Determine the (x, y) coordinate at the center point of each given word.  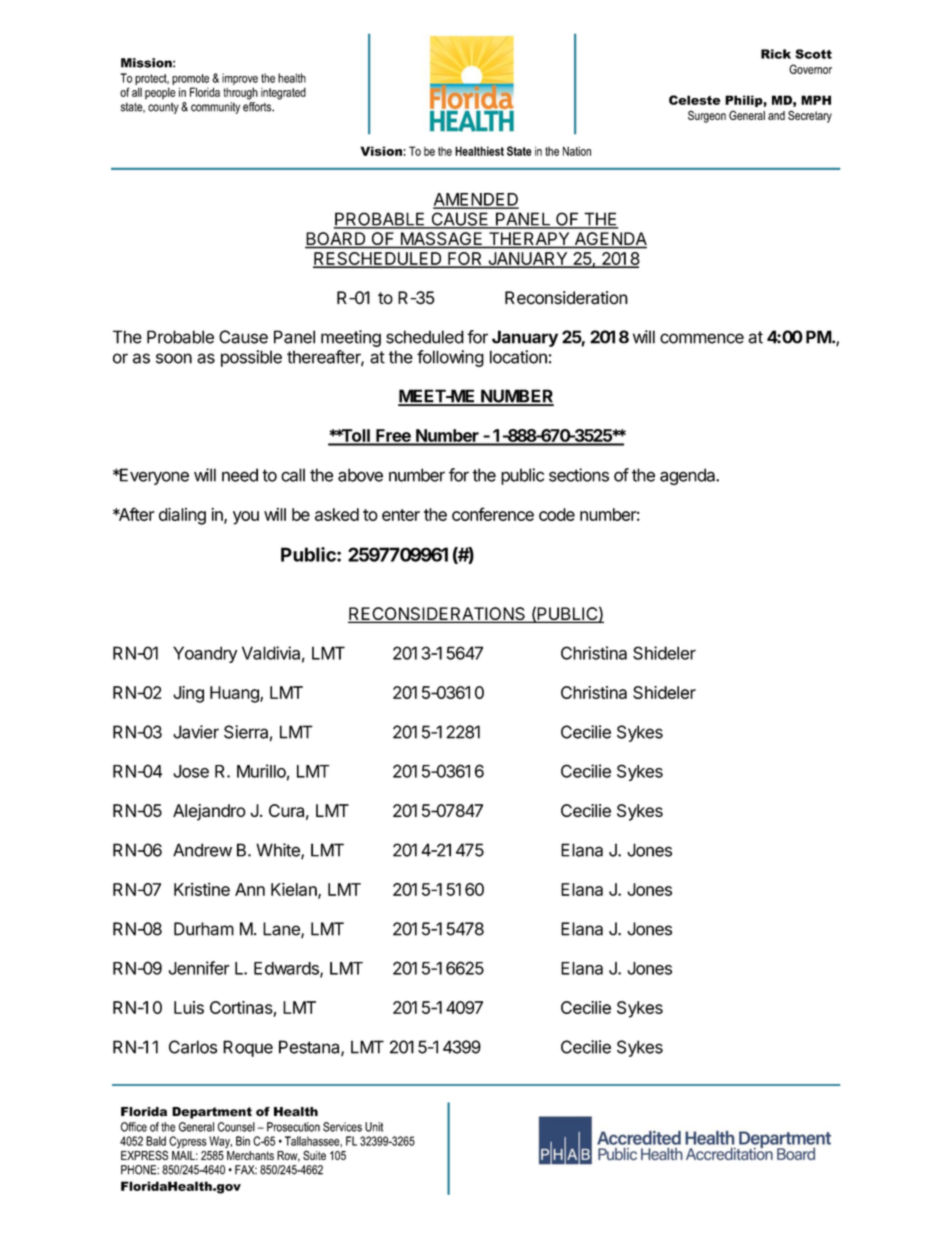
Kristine (202, 889)
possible (251, 358)
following (450, 358)
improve (240, 80)
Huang (235, 694)
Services (342, 1127)
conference (493, 514)
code (557, 514)
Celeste (695, 100)
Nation (577, 151)
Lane (282, 930)
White (279, 851)
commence (702, 338)
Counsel (236, 1127)
